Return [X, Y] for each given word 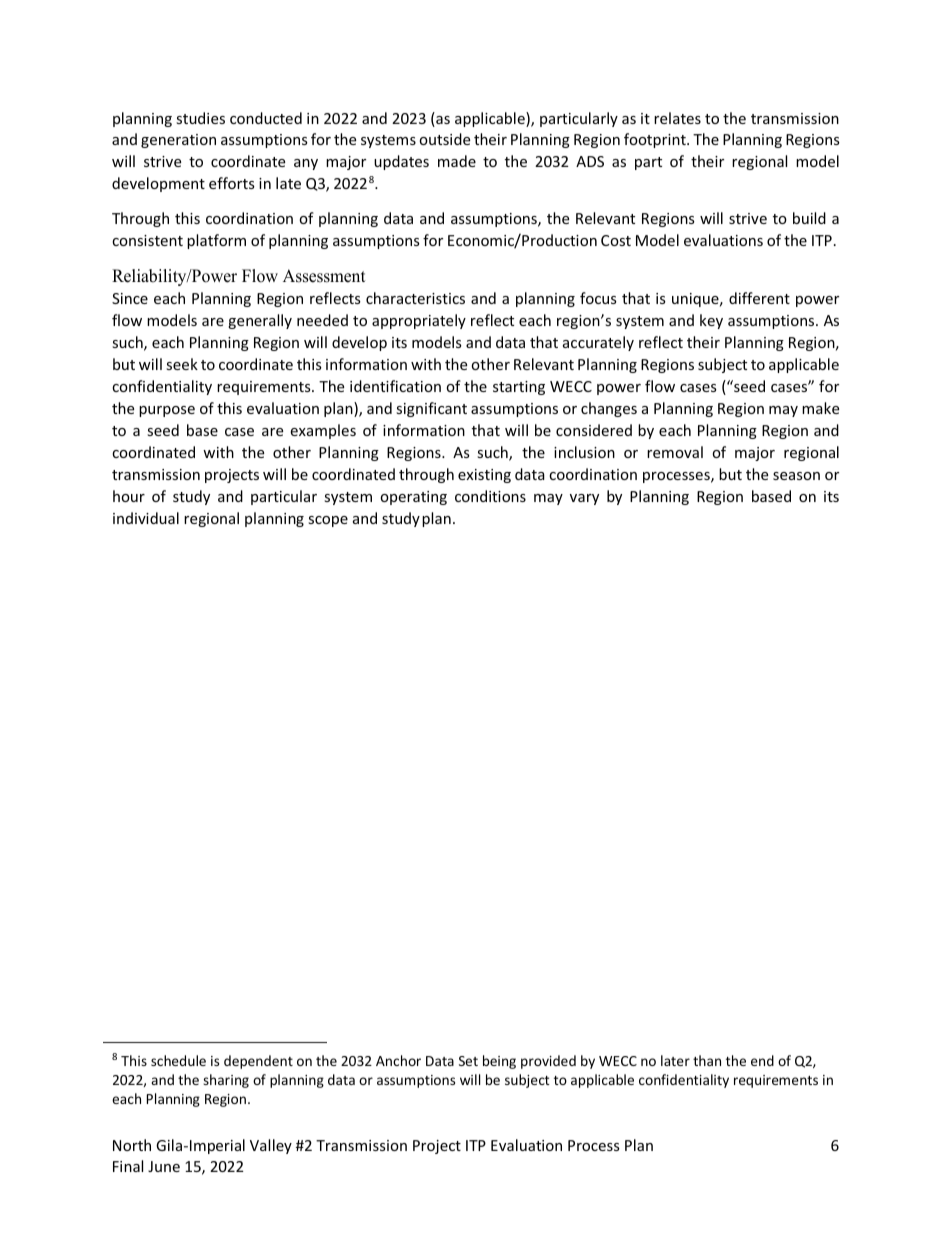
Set [468, 1061]
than [707, 1060]
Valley [271, 1146]
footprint [656, 140]
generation [178, 141]
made [457, 161]
